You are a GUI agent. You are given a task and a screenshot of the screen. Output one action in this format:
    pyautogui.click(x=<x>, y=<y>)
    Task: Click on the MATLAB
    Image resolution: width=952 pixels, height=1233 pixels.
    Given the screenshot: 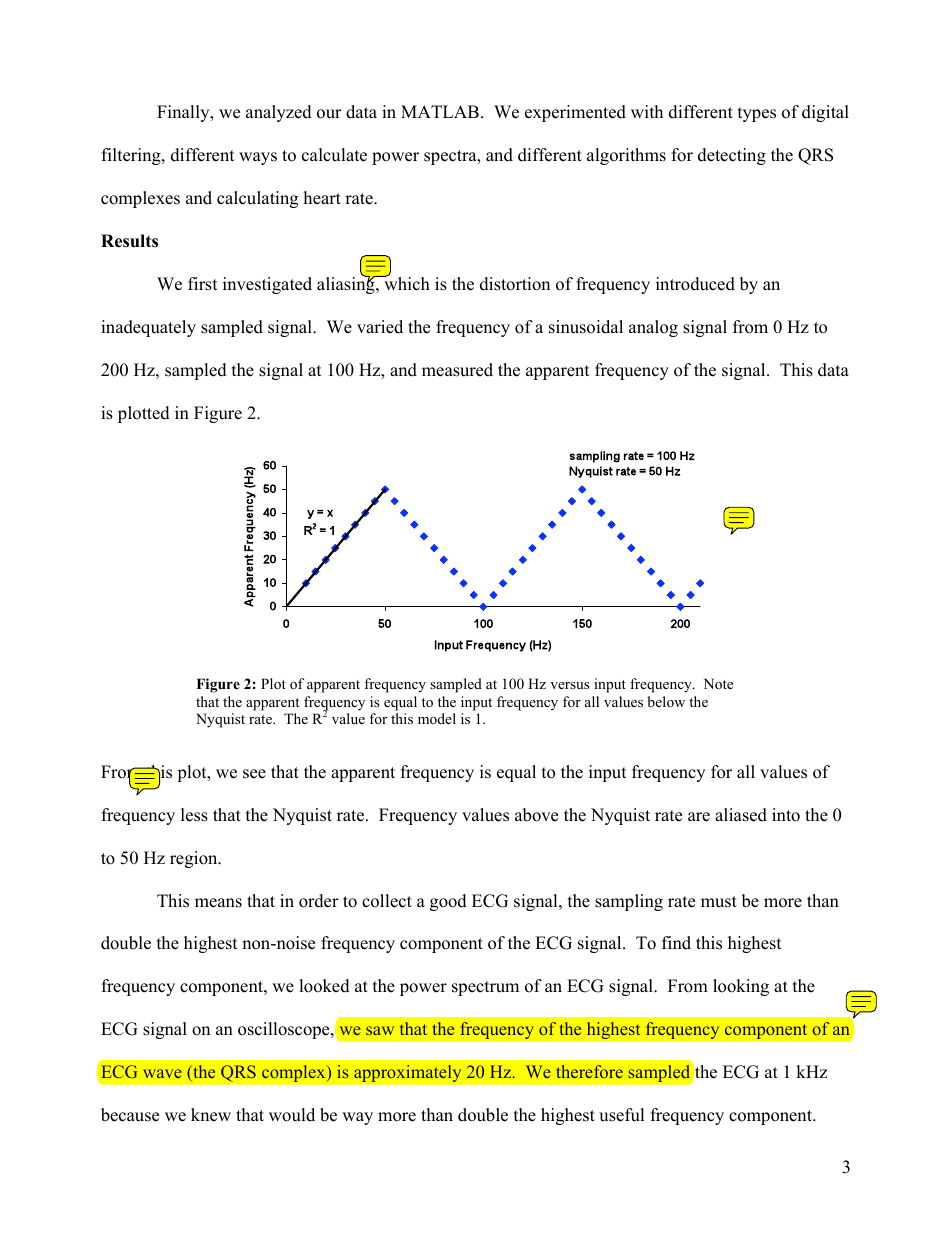 What is the action you would take?
    pyautogui.click(x=440, y=111)
